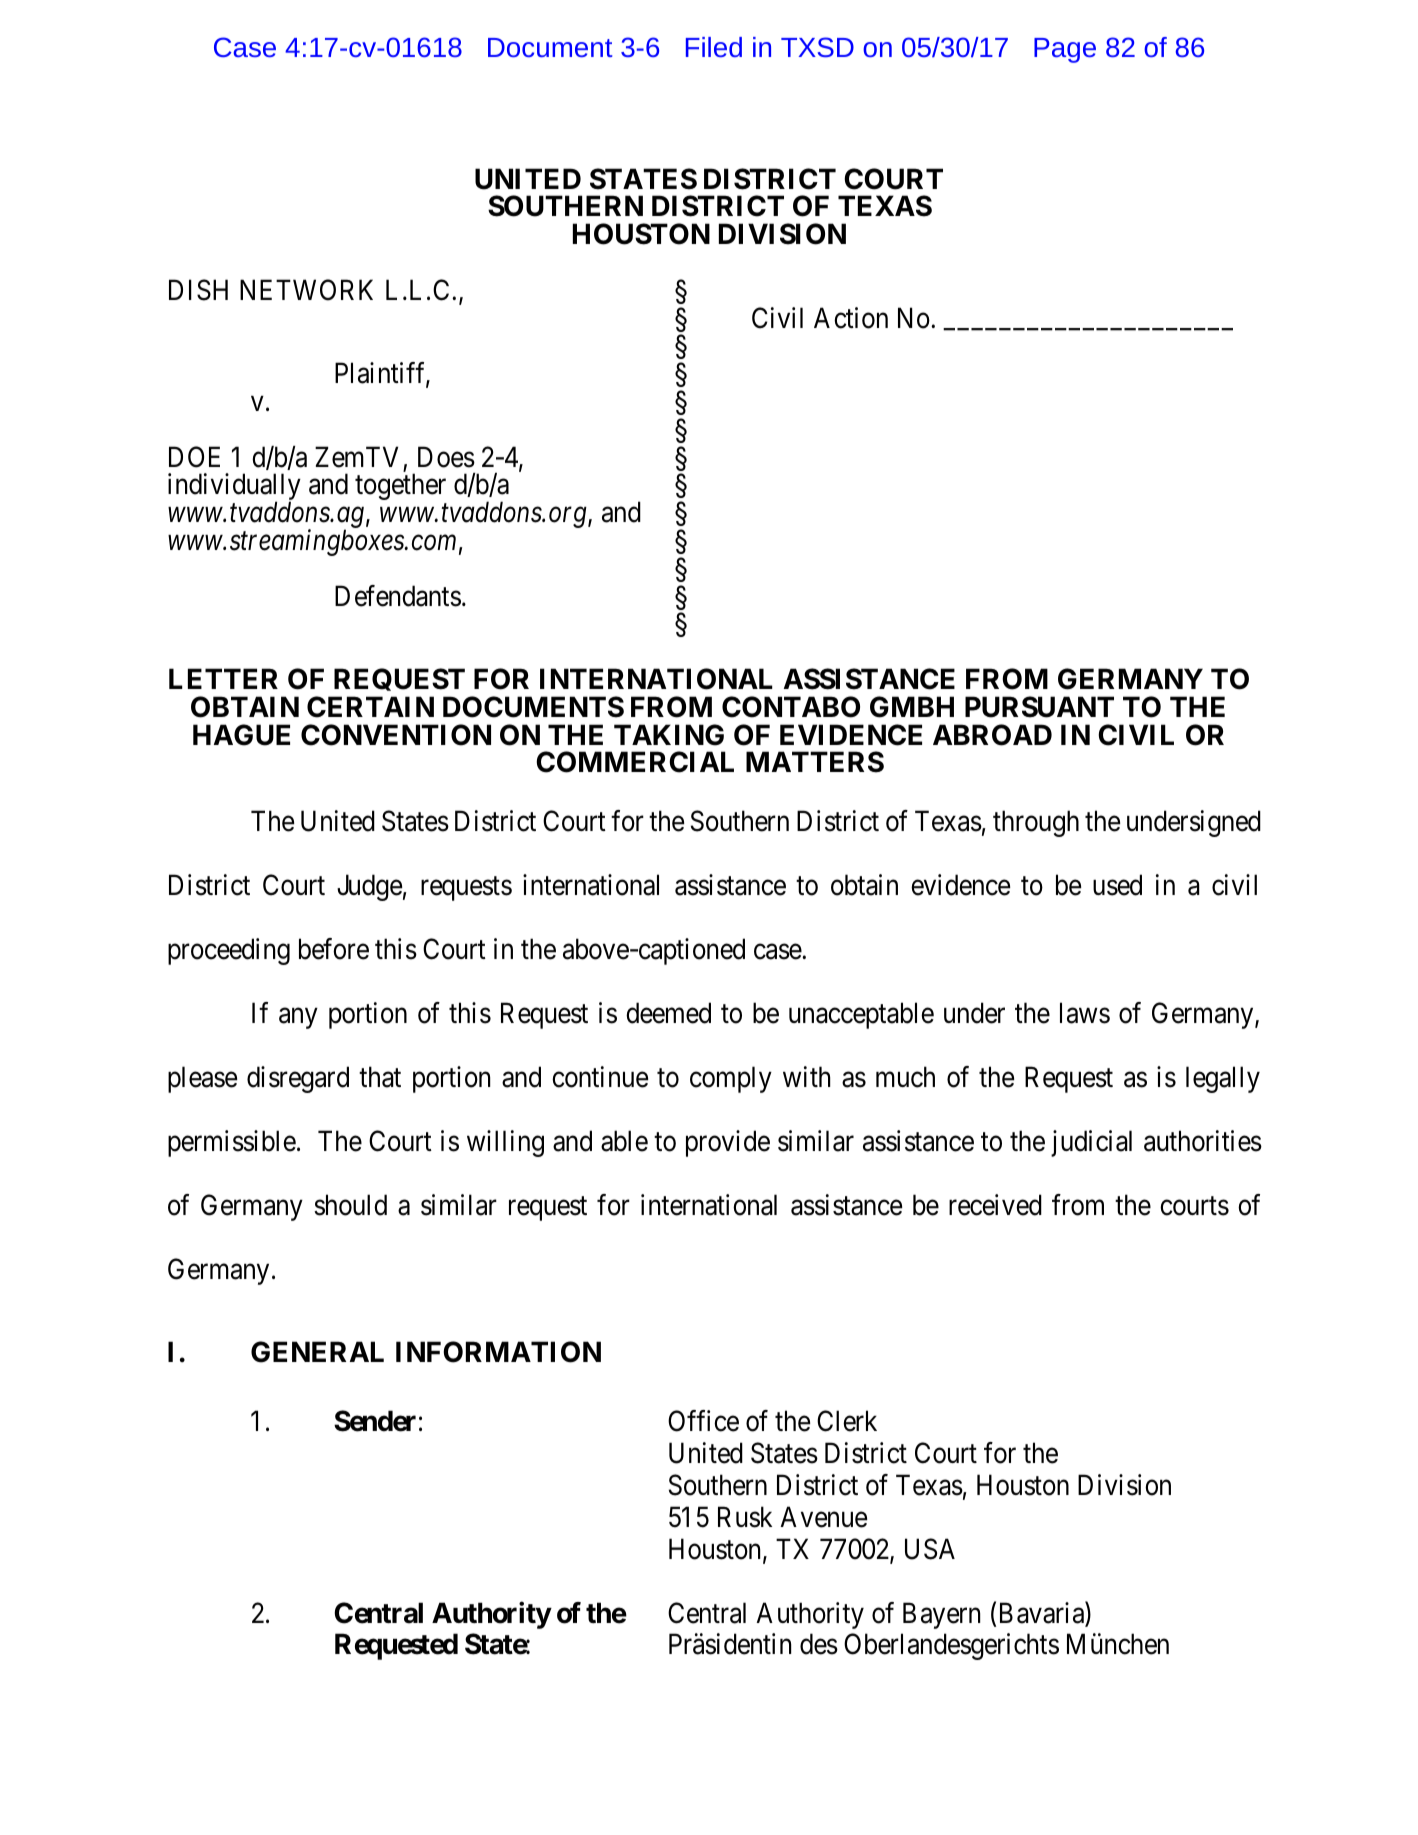 Image resolution: width=1418 pixels, height=1835 pixels. I want to click on Filed, so click(714, 47).
